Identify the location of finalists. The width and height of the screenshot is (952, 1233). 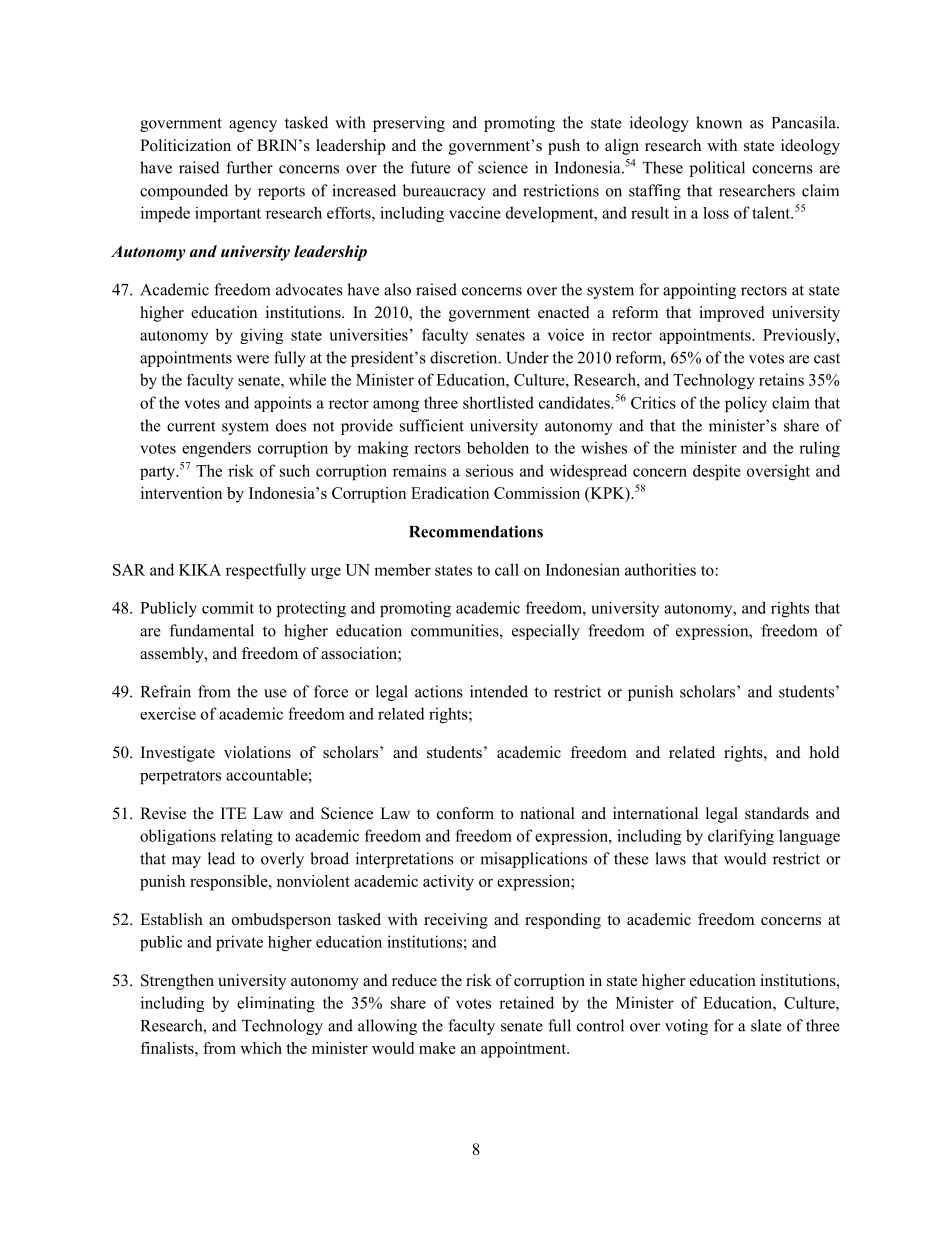
(168, 1048).
